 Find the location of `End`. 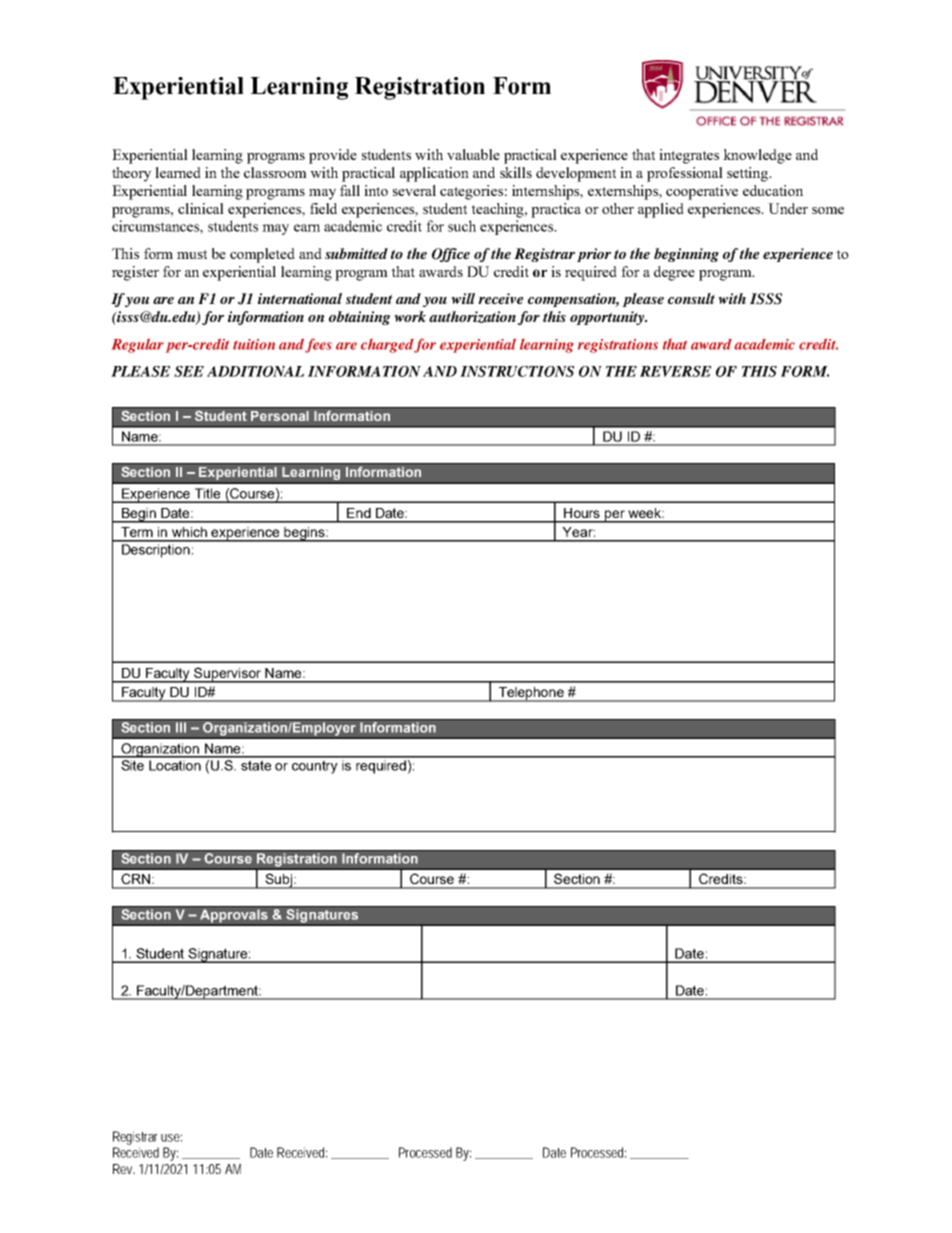

End is located at coordinates (359, 513).
